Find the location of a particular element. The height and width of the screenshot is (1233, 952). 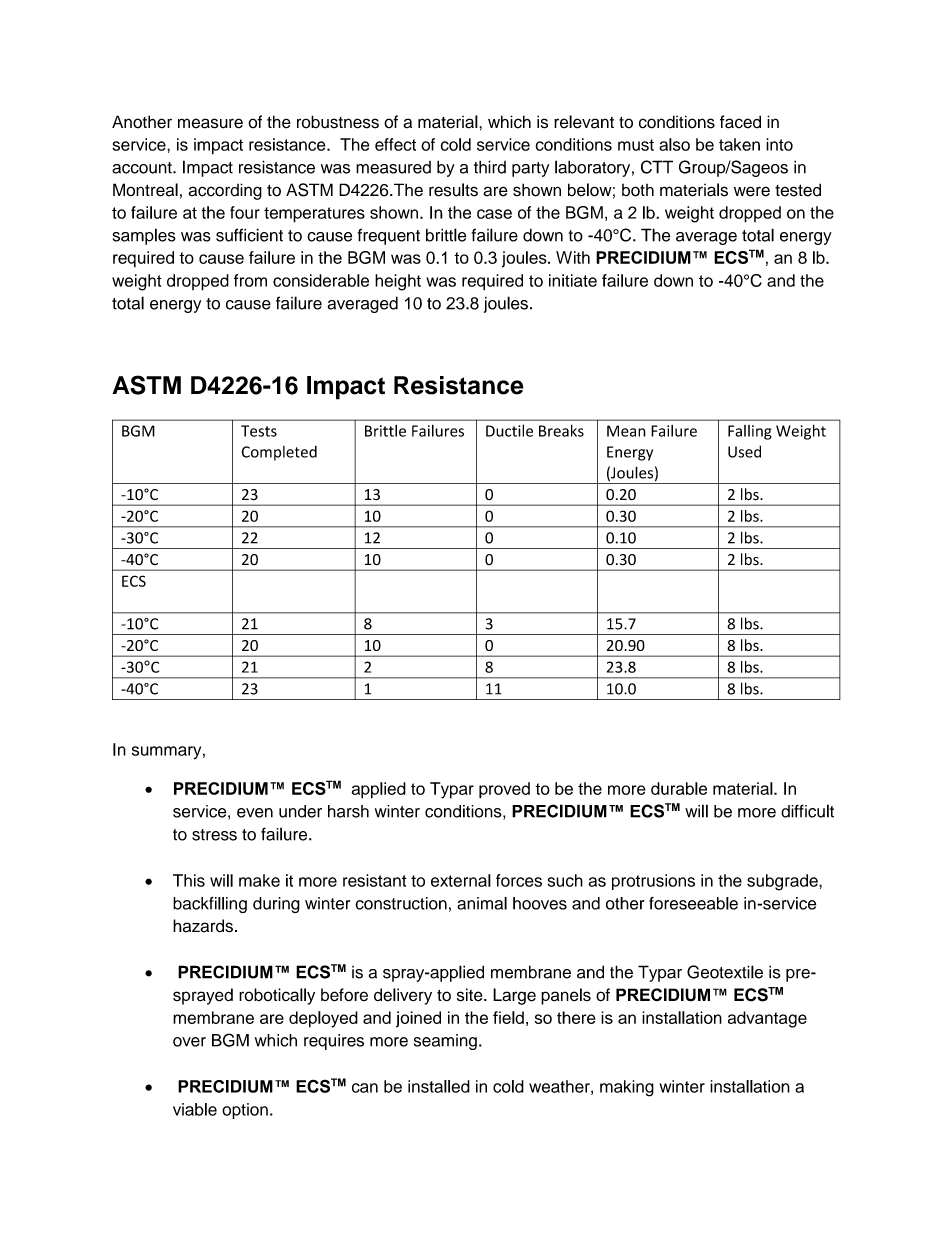

taken is located at coordinates (739, 144).
